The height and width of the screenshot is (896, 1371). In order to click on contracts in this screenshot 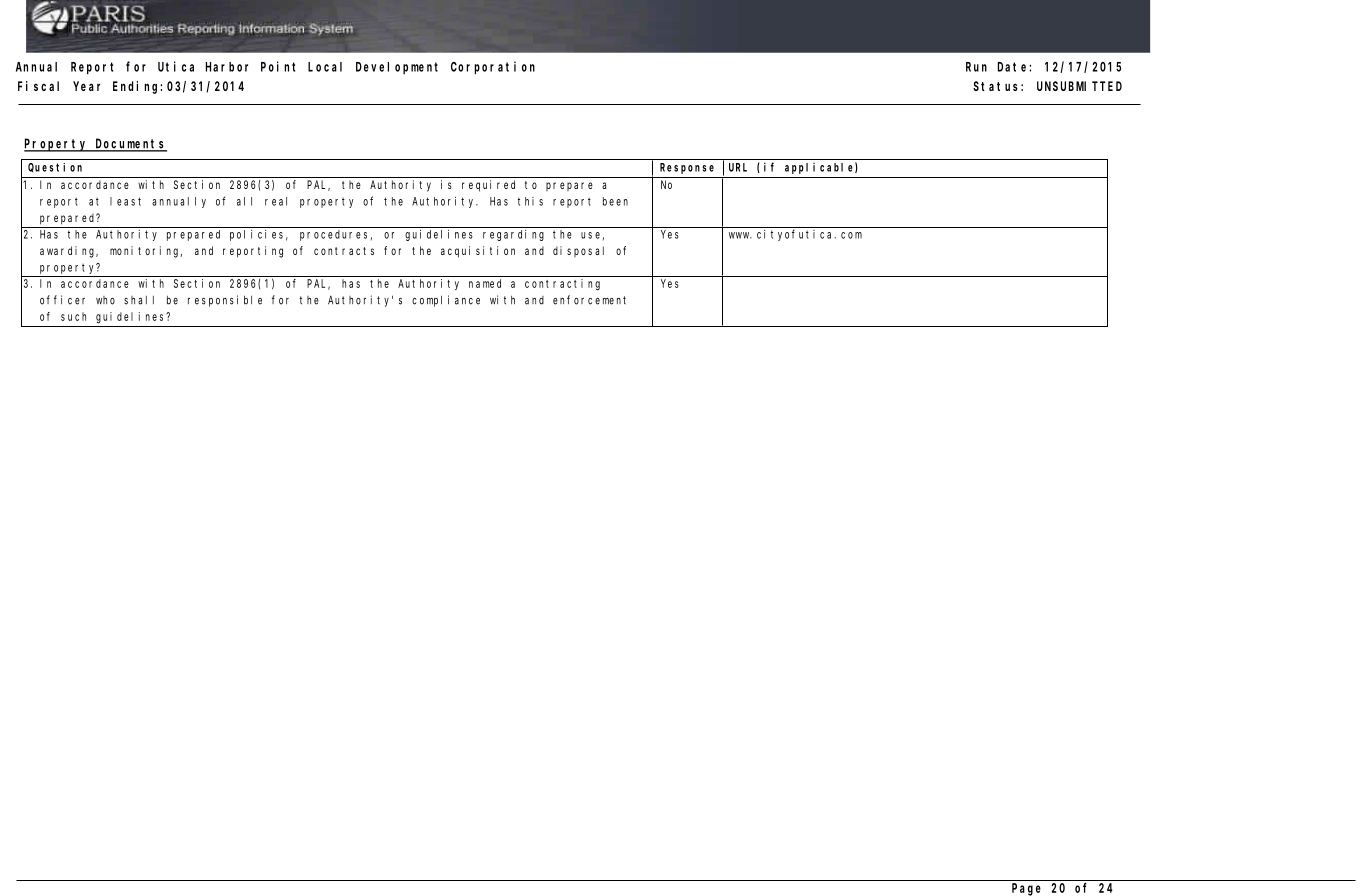, I will do `click(344, 251)`.
